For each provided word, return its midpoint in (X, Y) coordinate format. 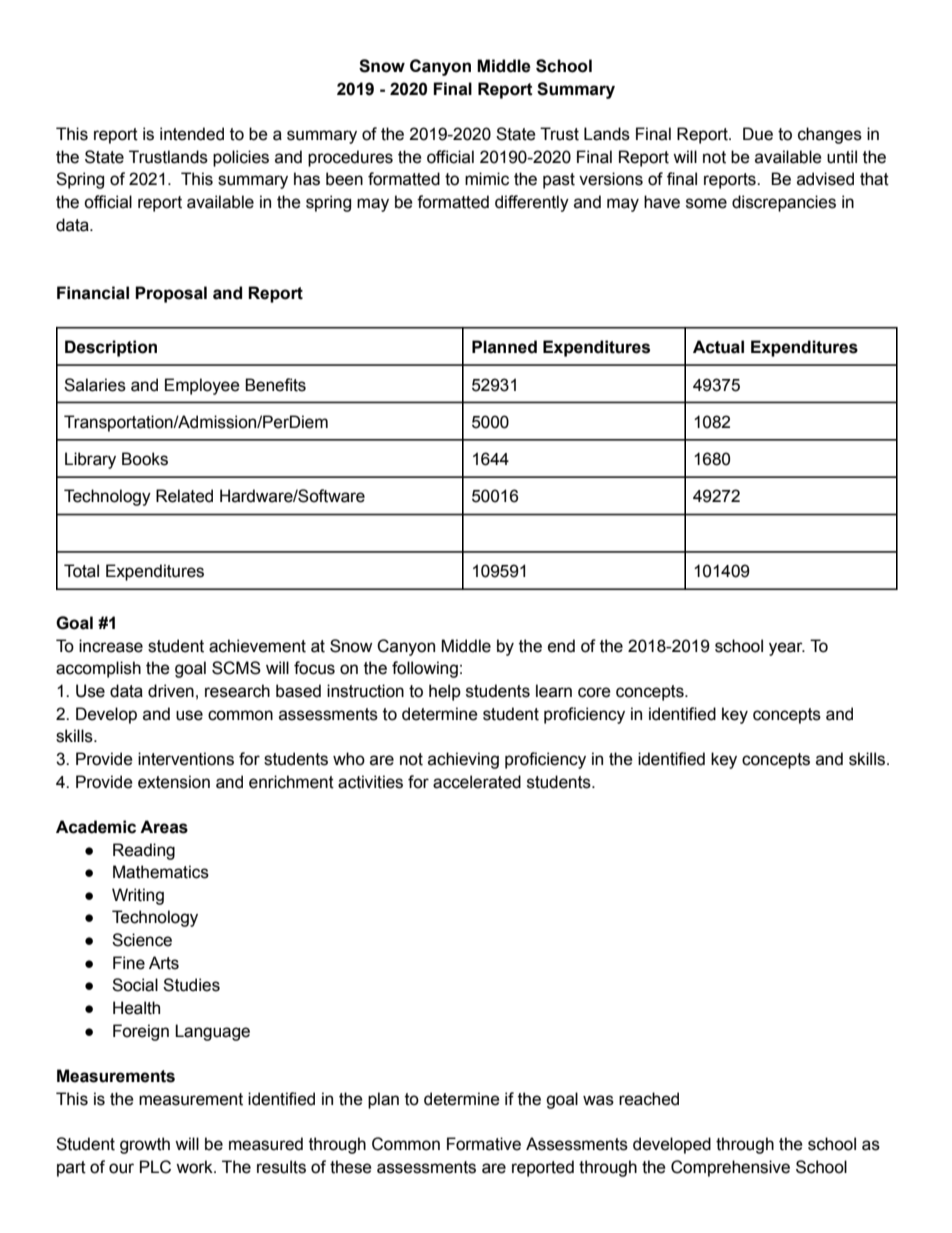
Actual (718, 347)
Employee (202, 386)
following (425, 669)
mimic (487, 179)
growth (145, 1145)
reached (649, 1099)
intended (192, 134)
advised (825, 179)
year (787, 649)
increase (111, 646)
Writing (138, 896)
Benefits (275, 385)
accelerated (477, 782)
